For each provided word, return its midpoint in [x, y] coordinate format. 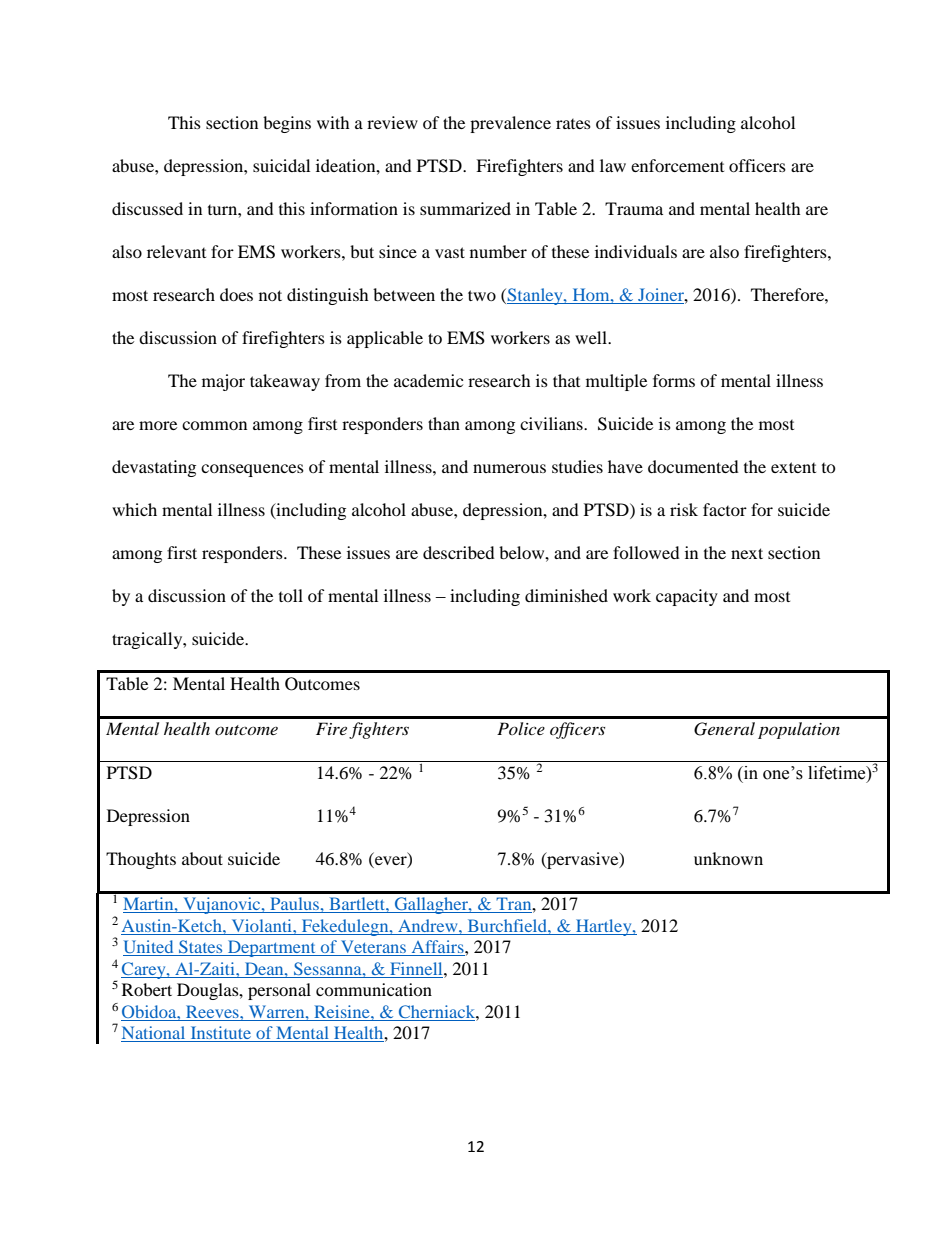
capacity [687, 597]
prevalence [510, 124]
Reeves [213, 1011]
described [459, 552]
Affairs [437, 948]
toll [291, 595]
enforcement [677, 165]
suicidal [281, 165]
